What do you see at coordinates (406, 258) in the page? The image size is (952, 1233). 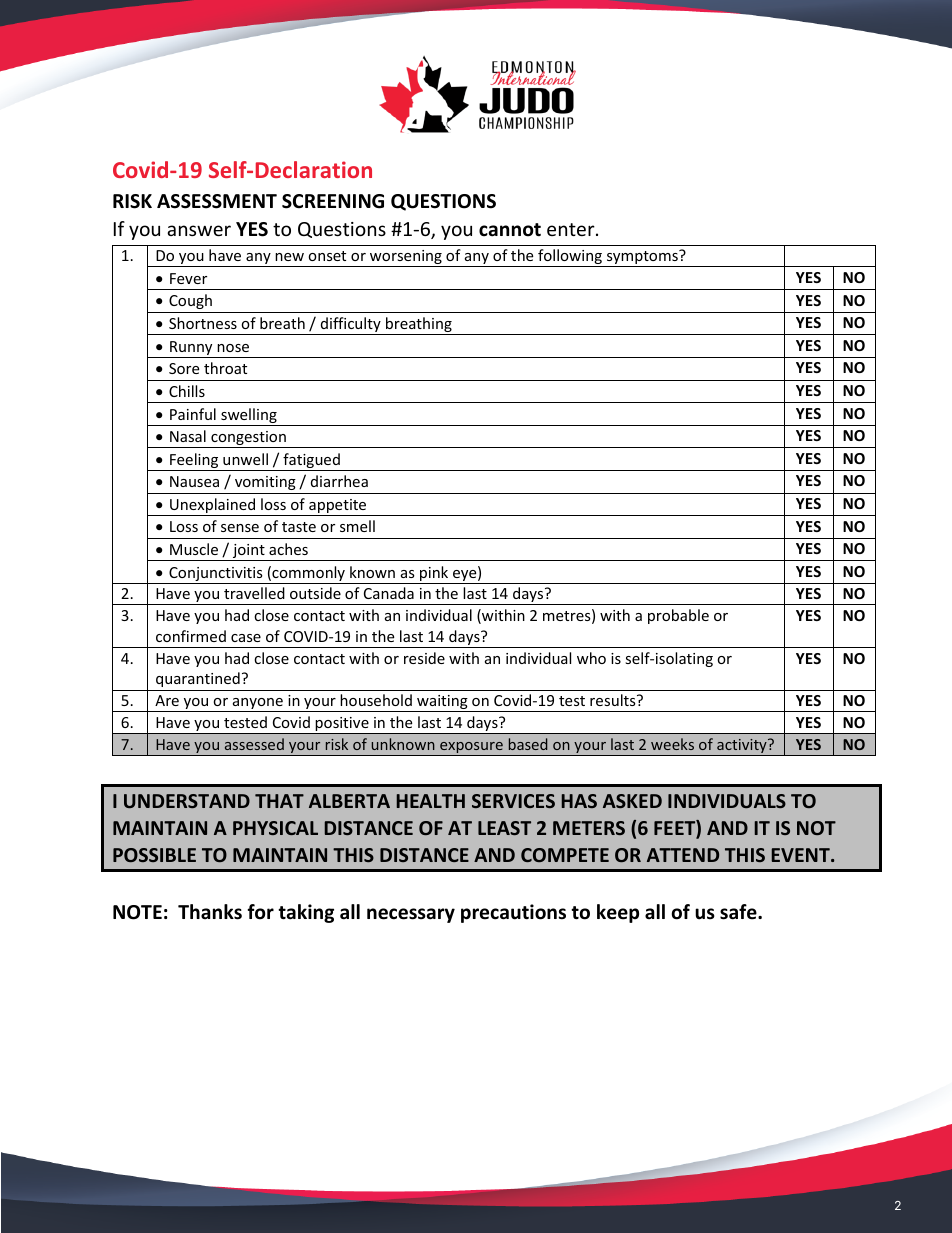 I see `worsening` at bounding box center [406, 258].
